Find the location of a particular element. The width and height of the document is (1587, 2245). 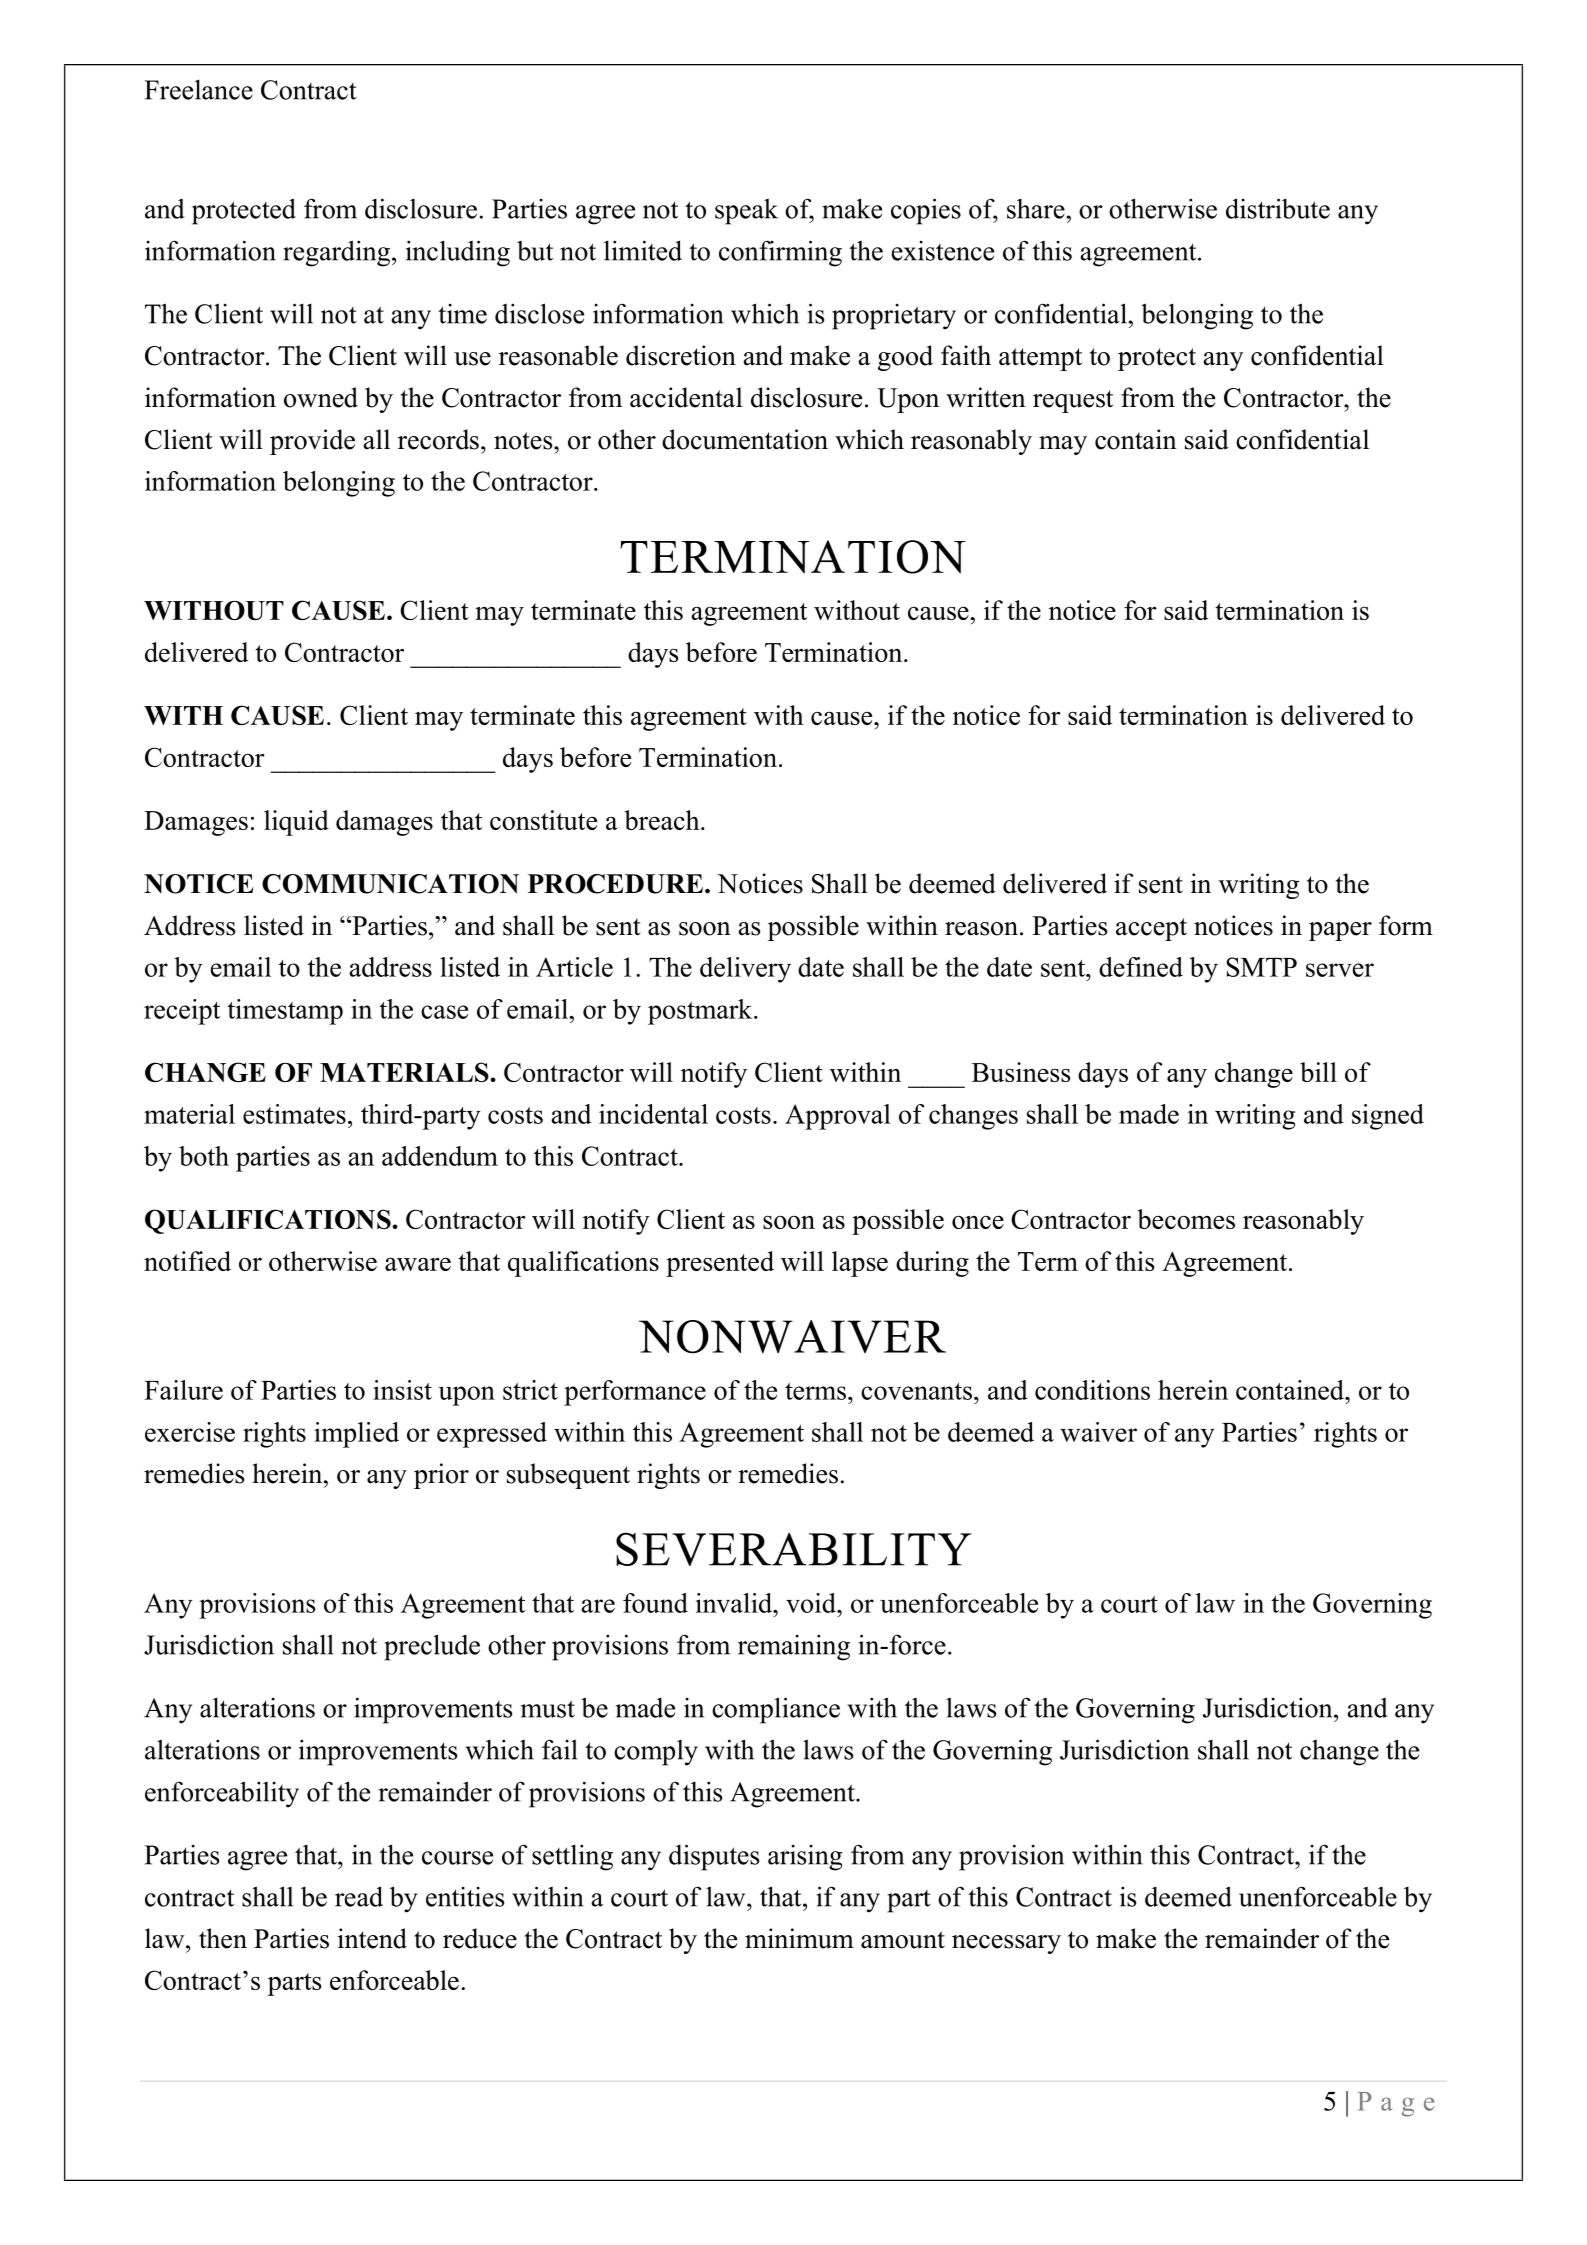

provide is located at coordinates (312, 442).
